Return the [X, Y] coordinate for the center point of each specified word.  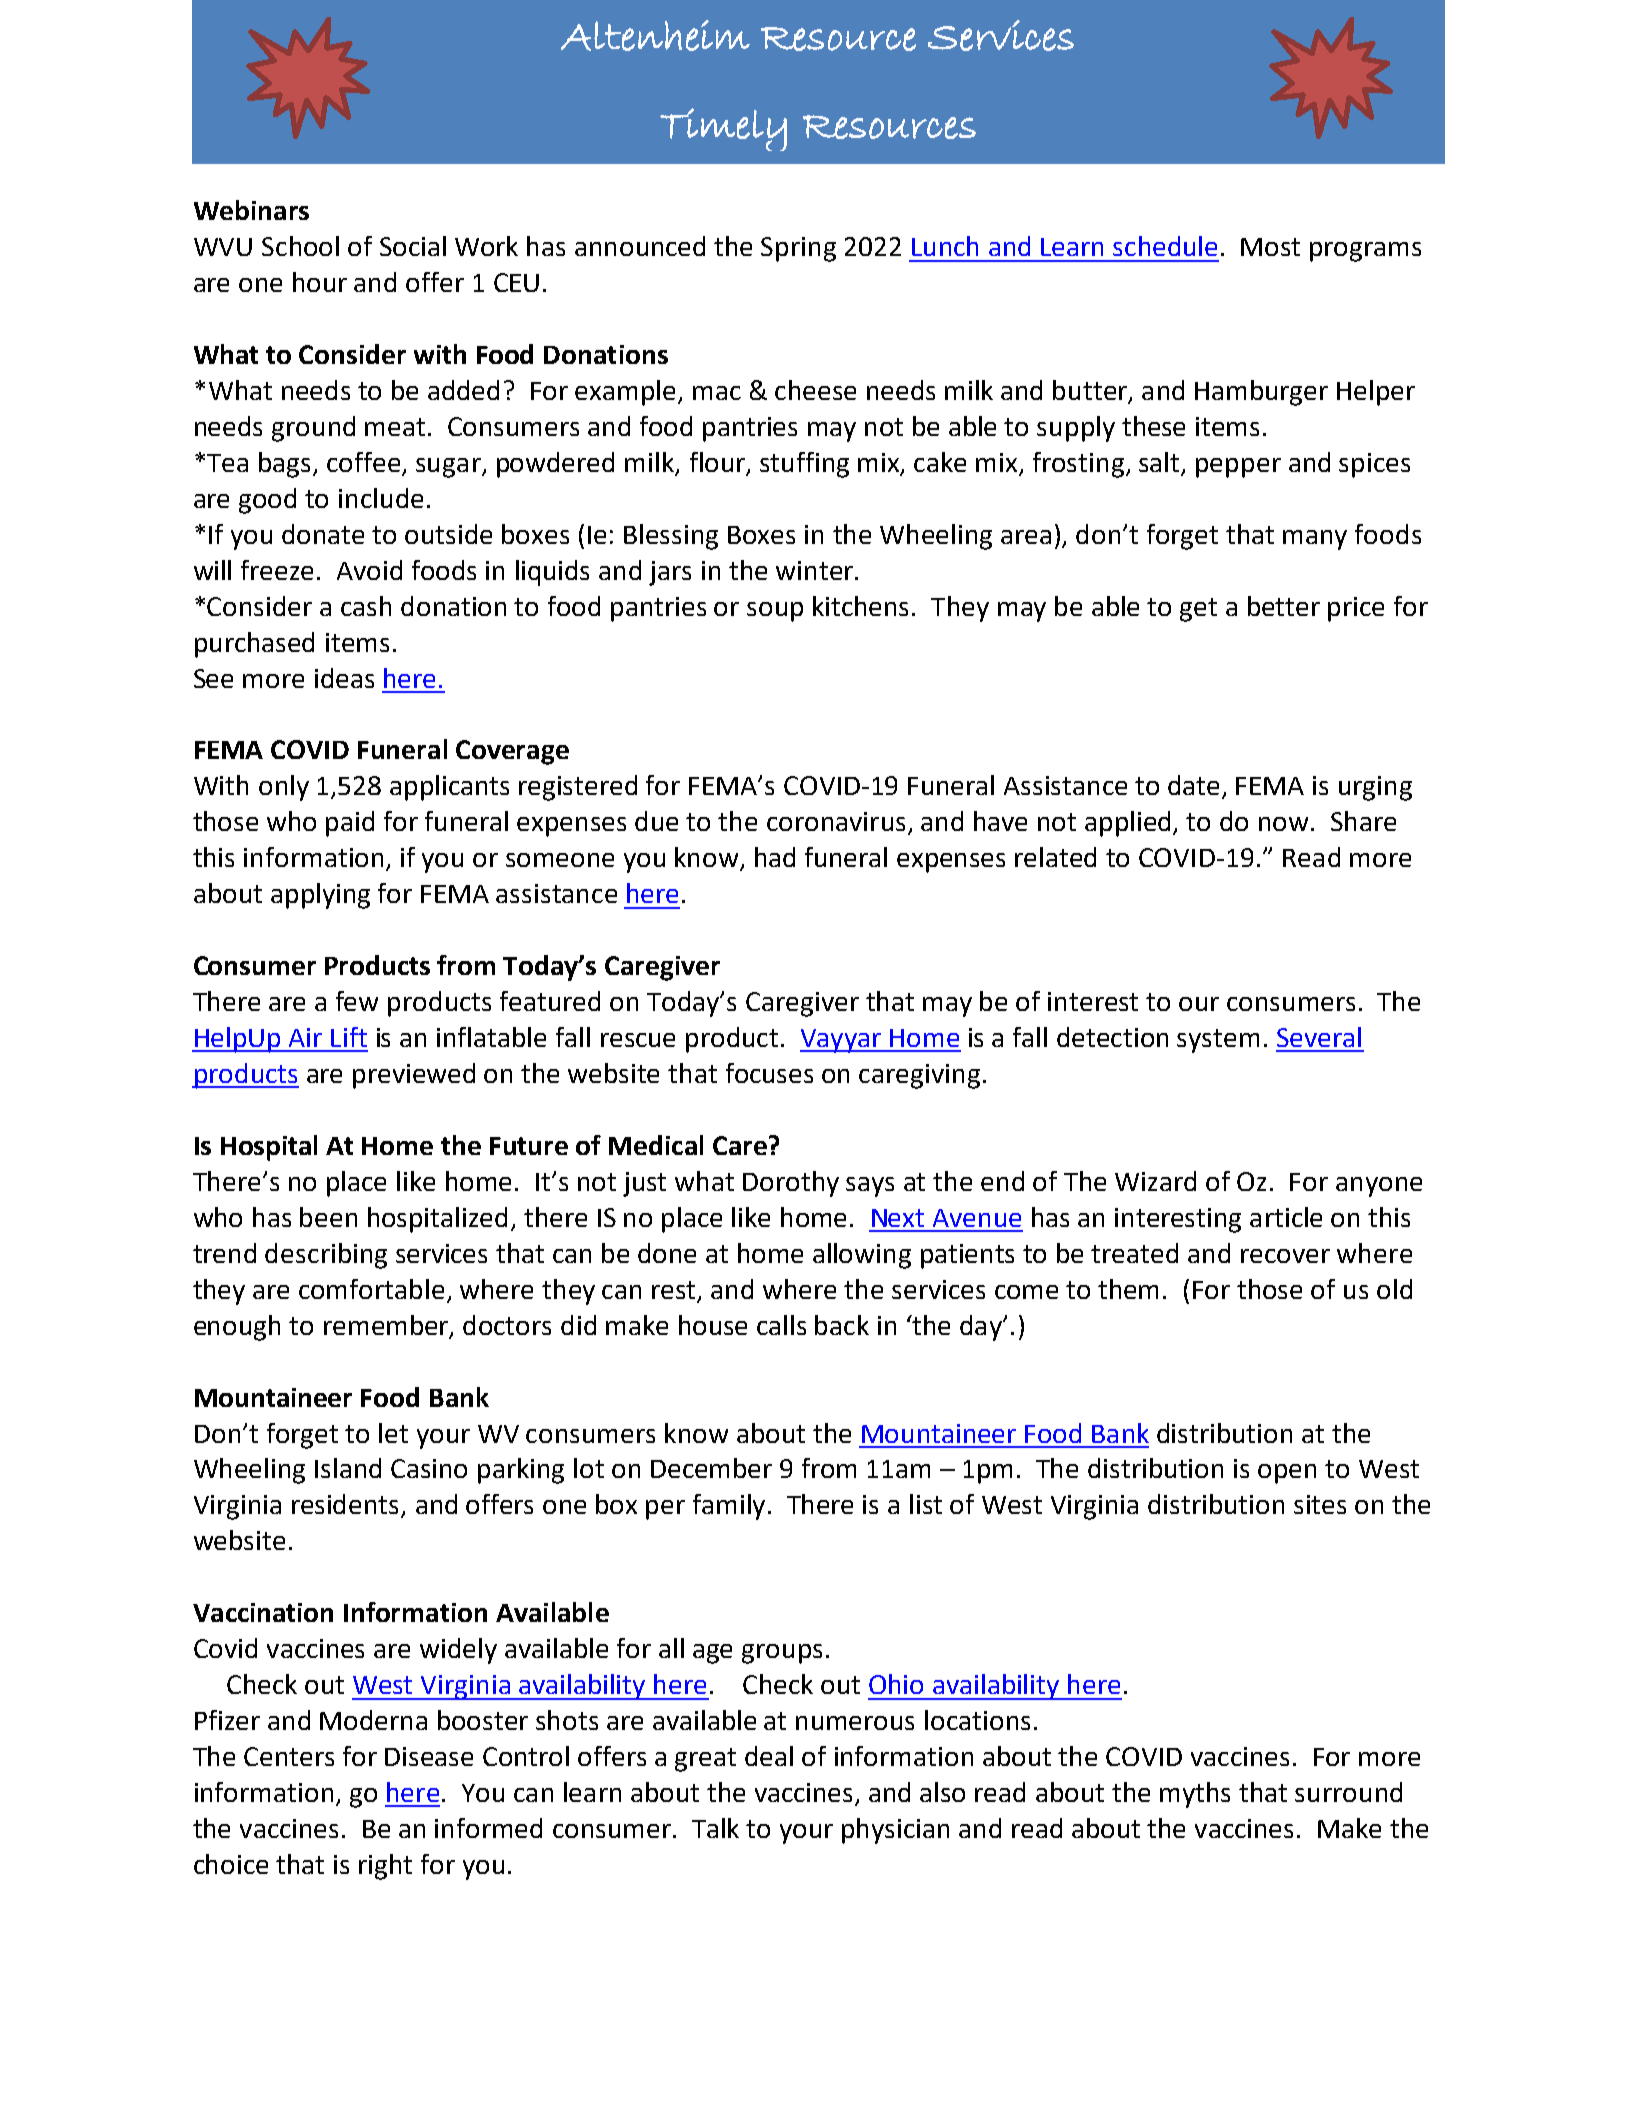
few [357, 1001]
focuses [769, 1073]
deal [769, 1756]
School [300, 246]
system [1218, 1041]
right [385, 1867]
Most [1270, 247]
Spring [798, 249]
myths [1195, 1795]
